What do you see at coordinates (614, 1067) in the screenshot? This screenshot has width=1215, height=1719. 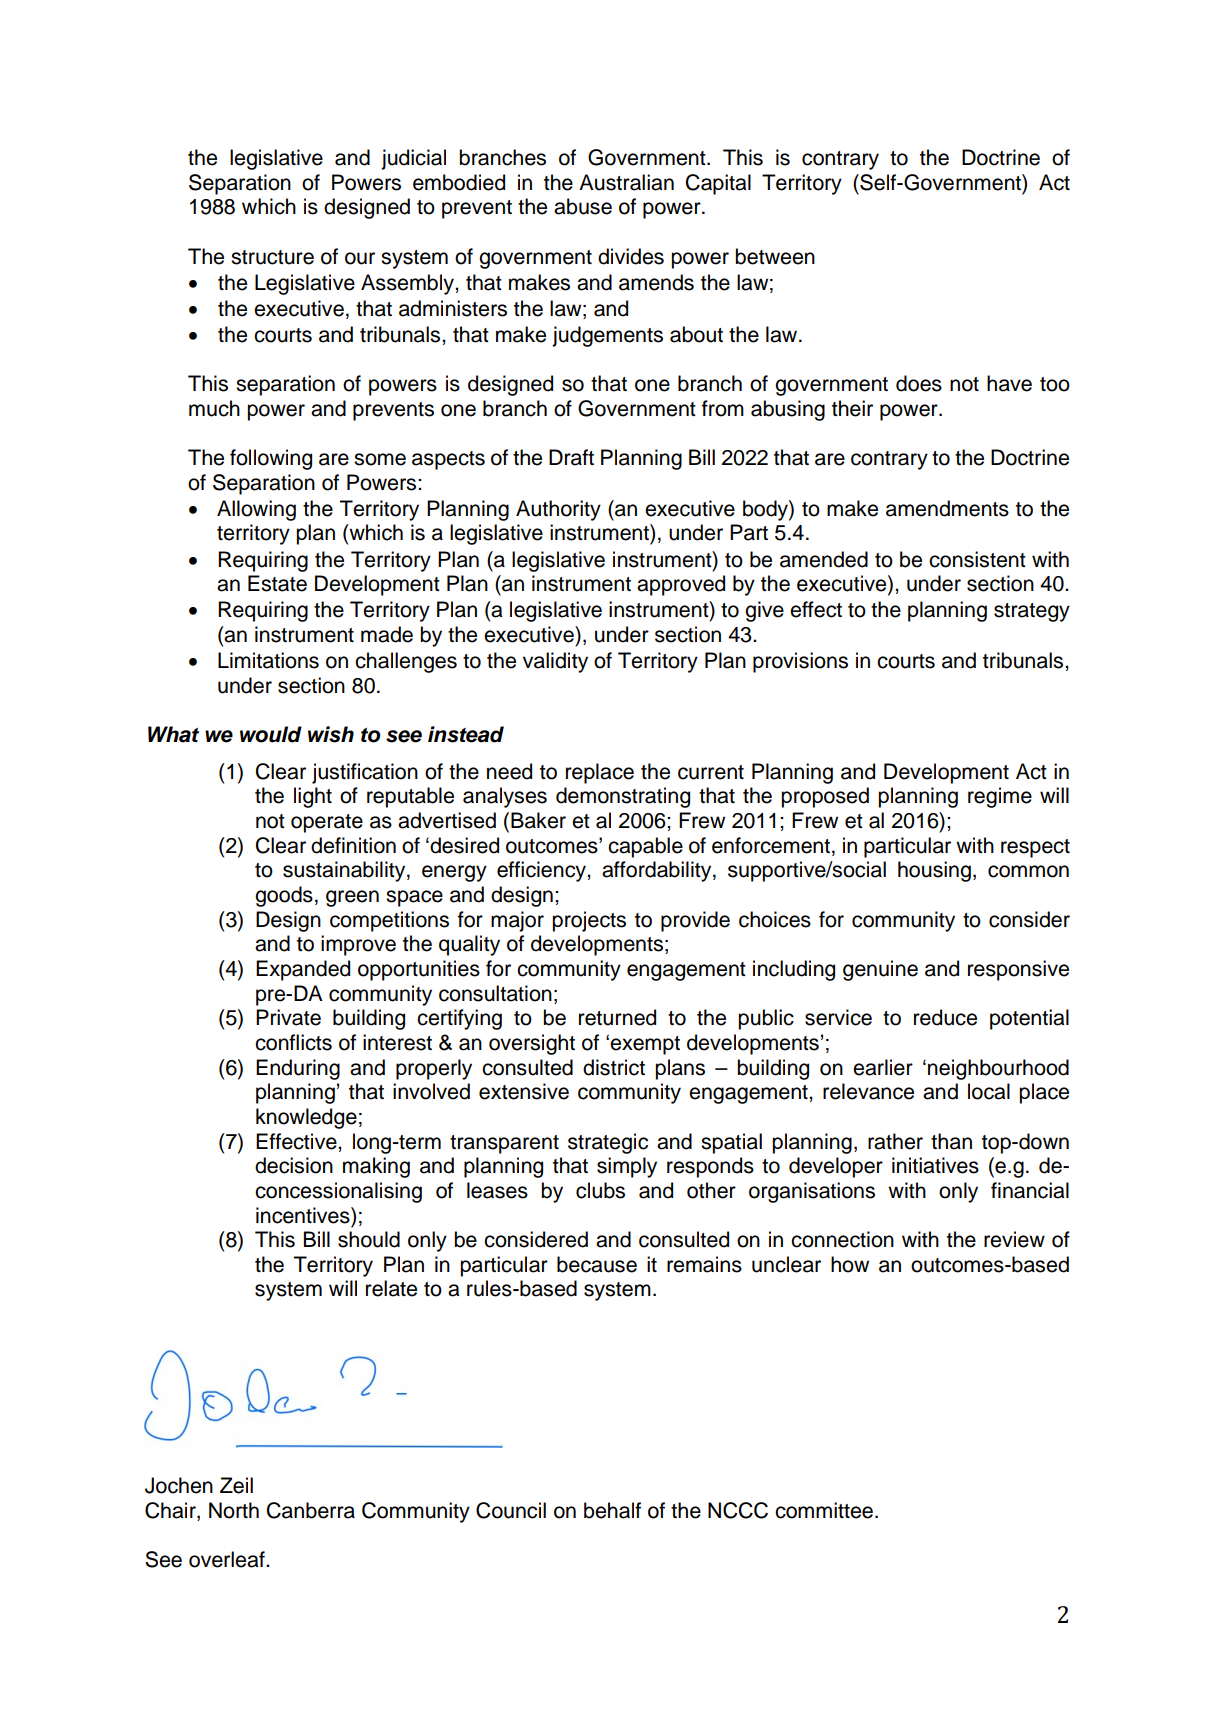 I see `district` at bounding box center [614, 1067].
